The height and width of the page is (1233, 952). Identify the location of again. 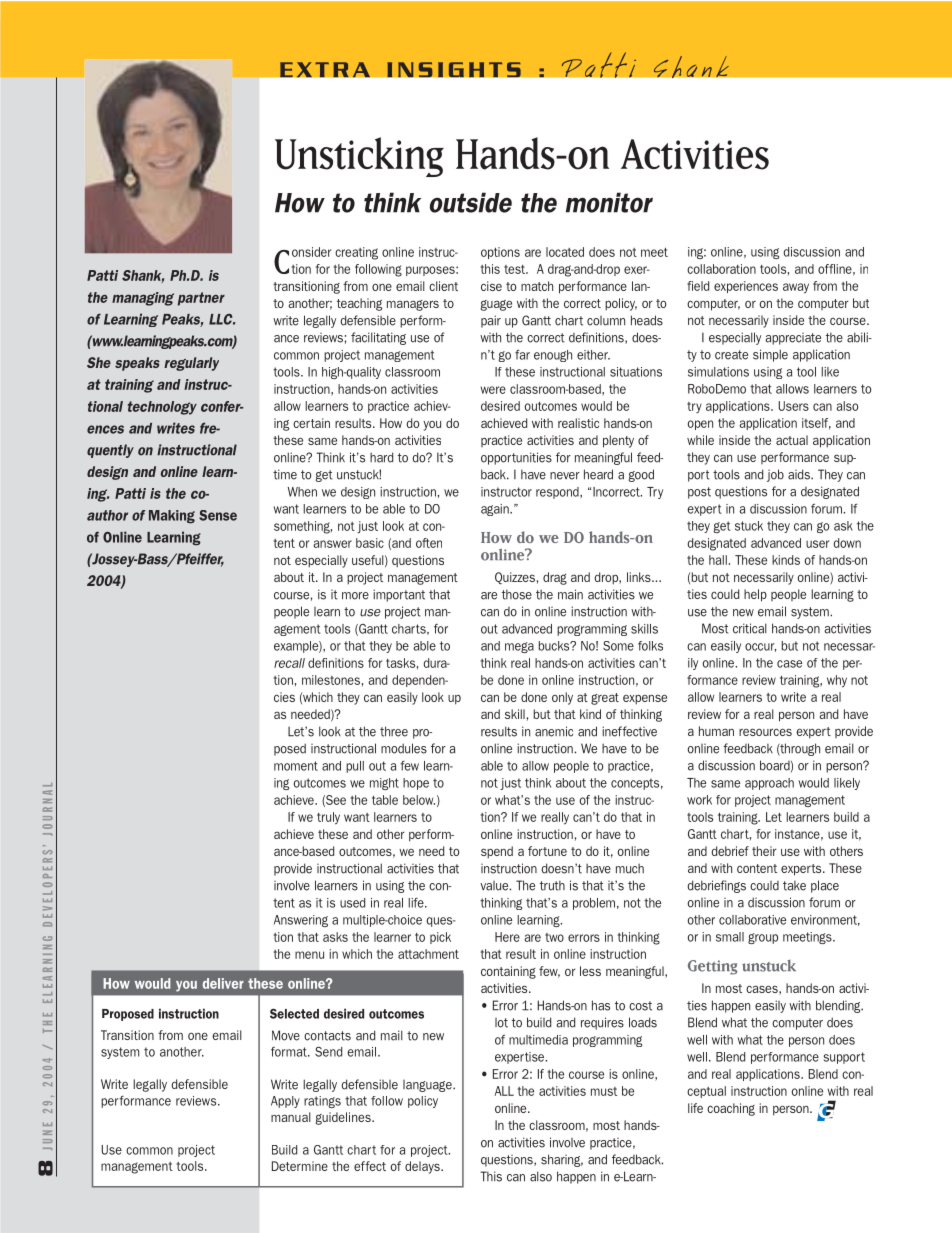
(496, 510).
